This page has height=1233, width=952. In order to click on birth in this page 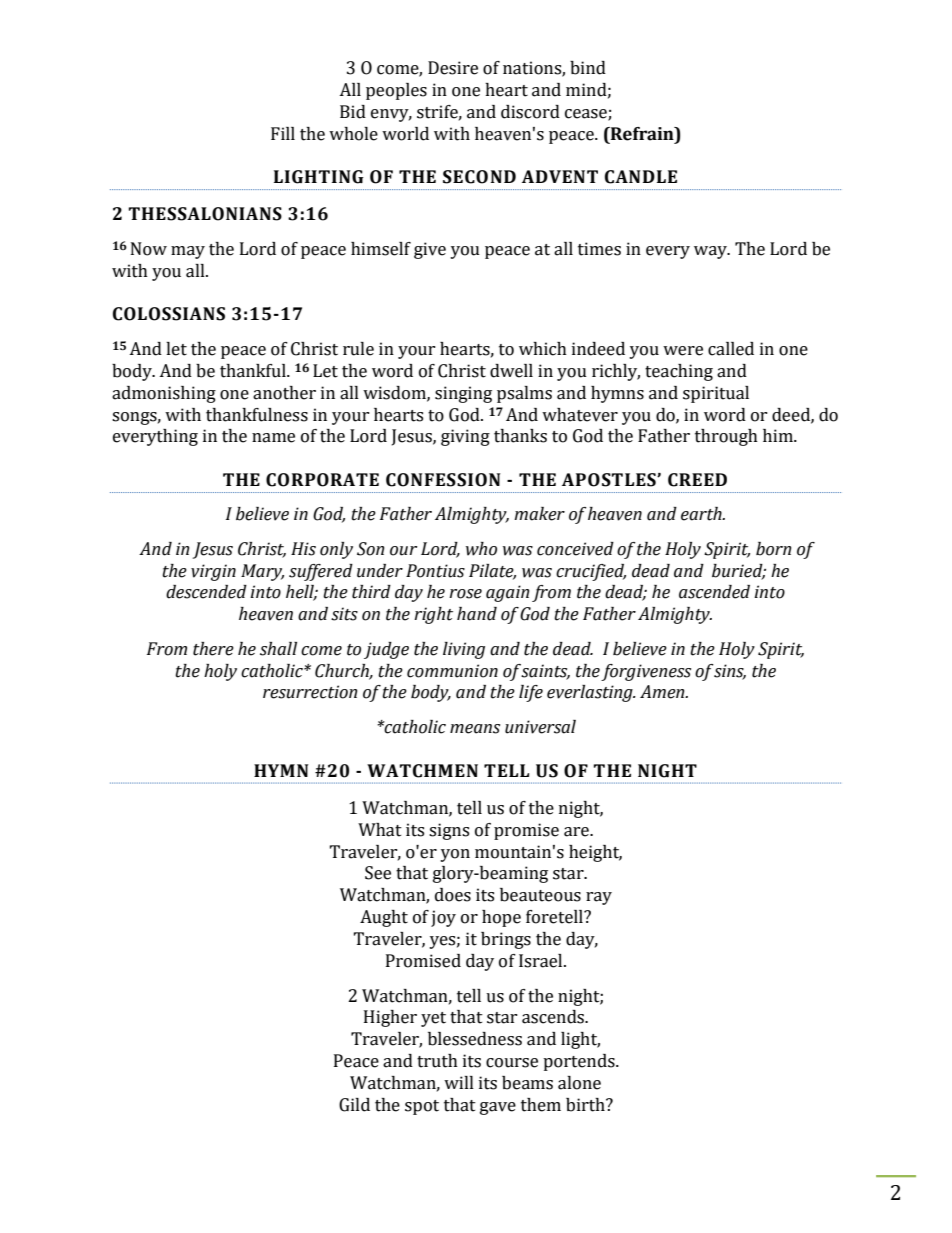, I will do `click(586, 1105)`.
